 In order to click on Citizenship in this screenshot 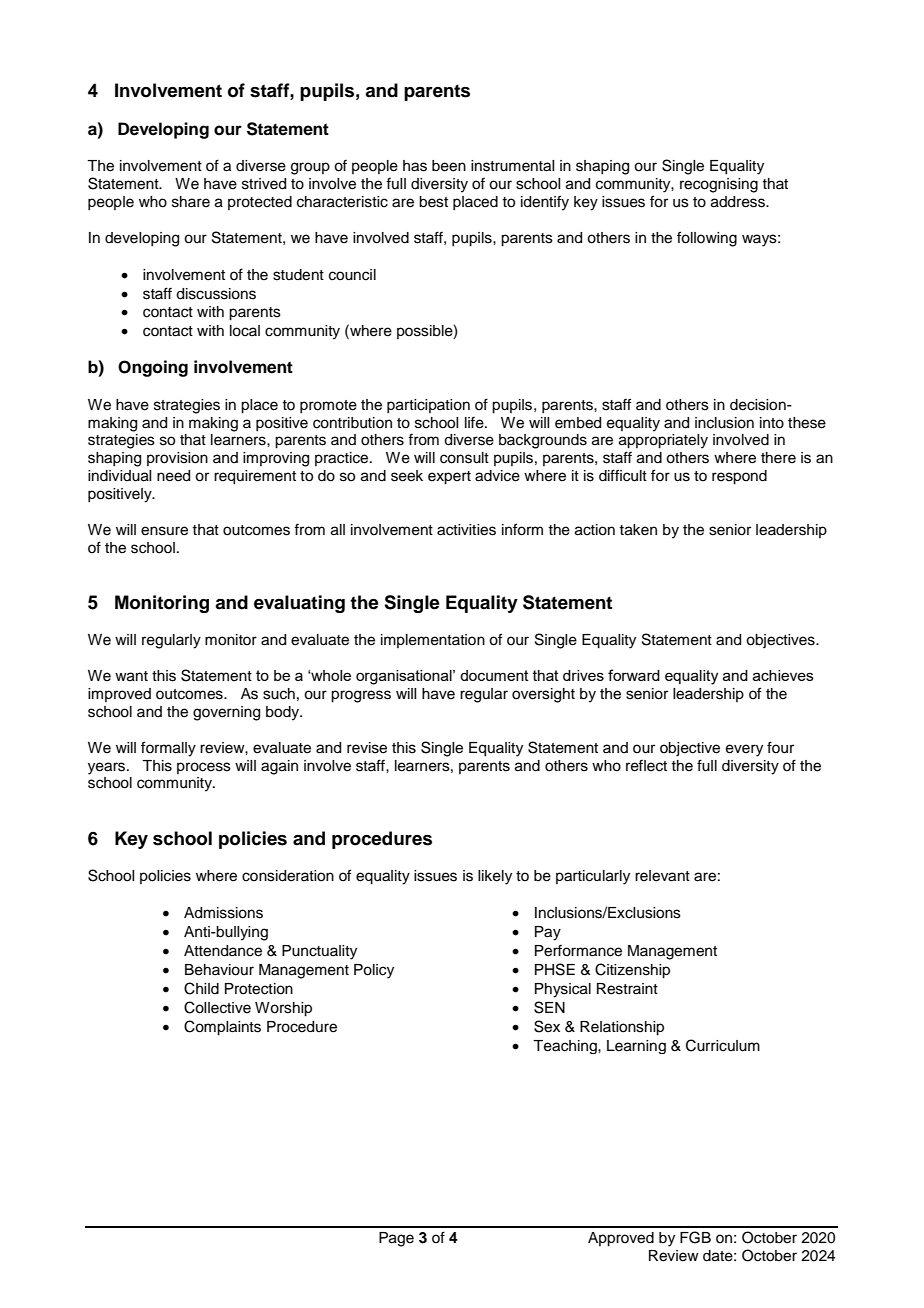, I will do `click(632, 971)`.
